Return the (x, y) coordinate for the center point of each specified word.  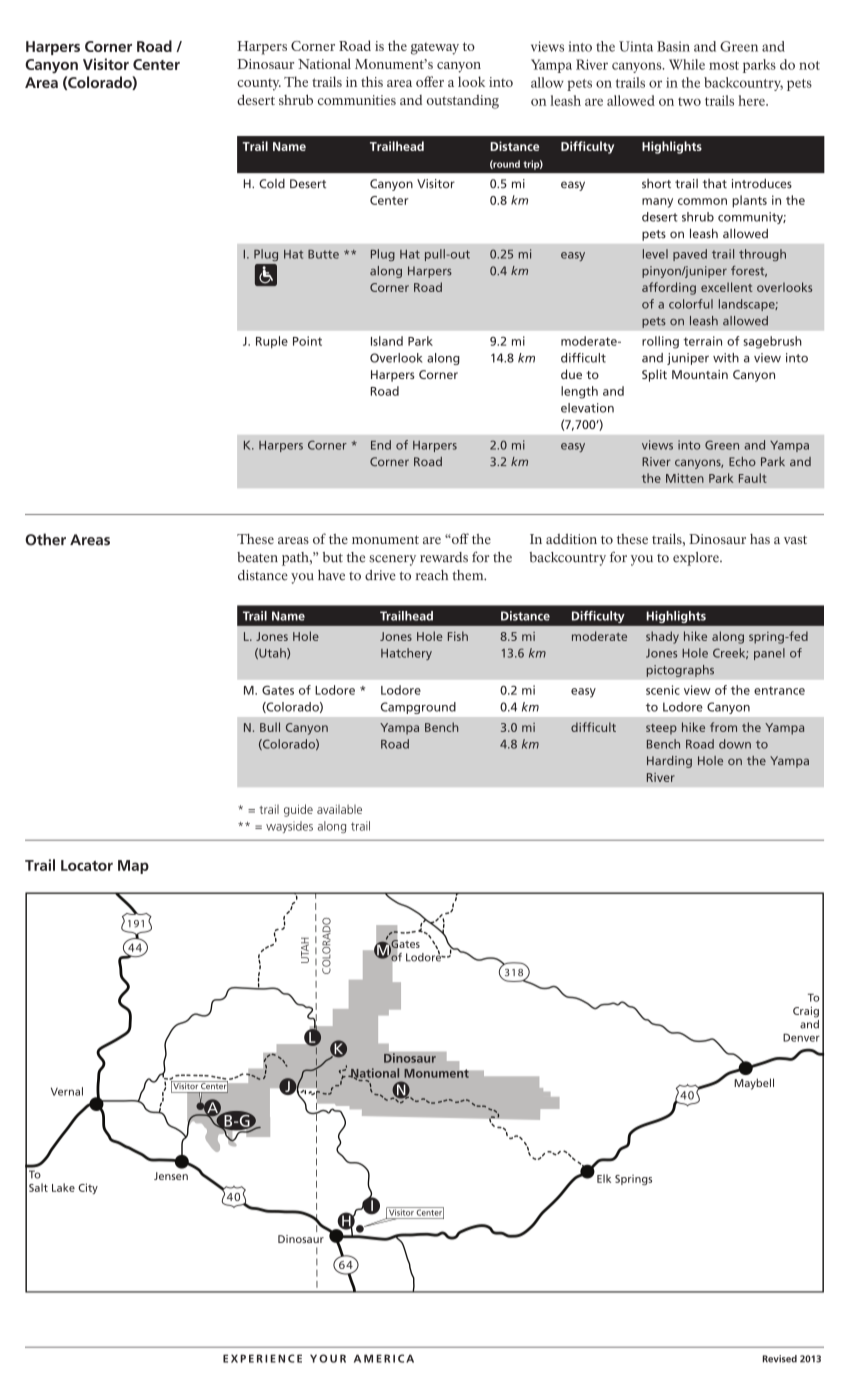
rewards (444, 557)
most (724, 65)
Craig (806, 1012)
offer (430, 81)
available (339, 809)
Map (133, 867)
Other (45, 539)
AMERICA (384, 1358)
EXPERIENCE (262, 1358)
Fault (753, 478)
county (259, 84)
